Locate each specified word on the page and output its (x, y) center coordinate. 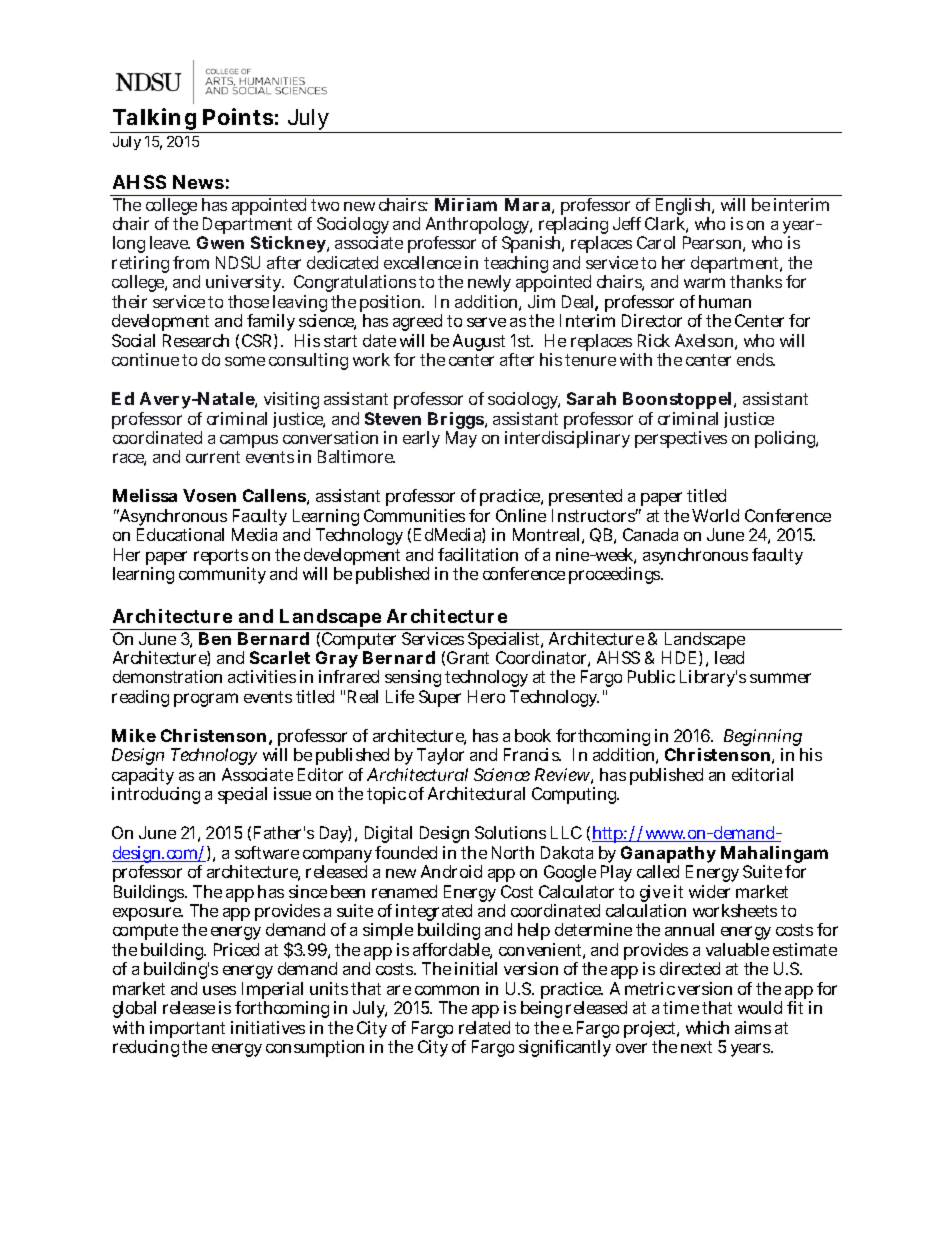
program (206, 700)
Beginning (763, 739)
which (707, 1027)
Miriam (466, 204)
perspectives (681, 439)
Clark (666, 225)
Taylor (442, 758)
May (461, 439)
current (213, 457)
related (484, 1027)
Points (238, 116)
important (187, 1031)
